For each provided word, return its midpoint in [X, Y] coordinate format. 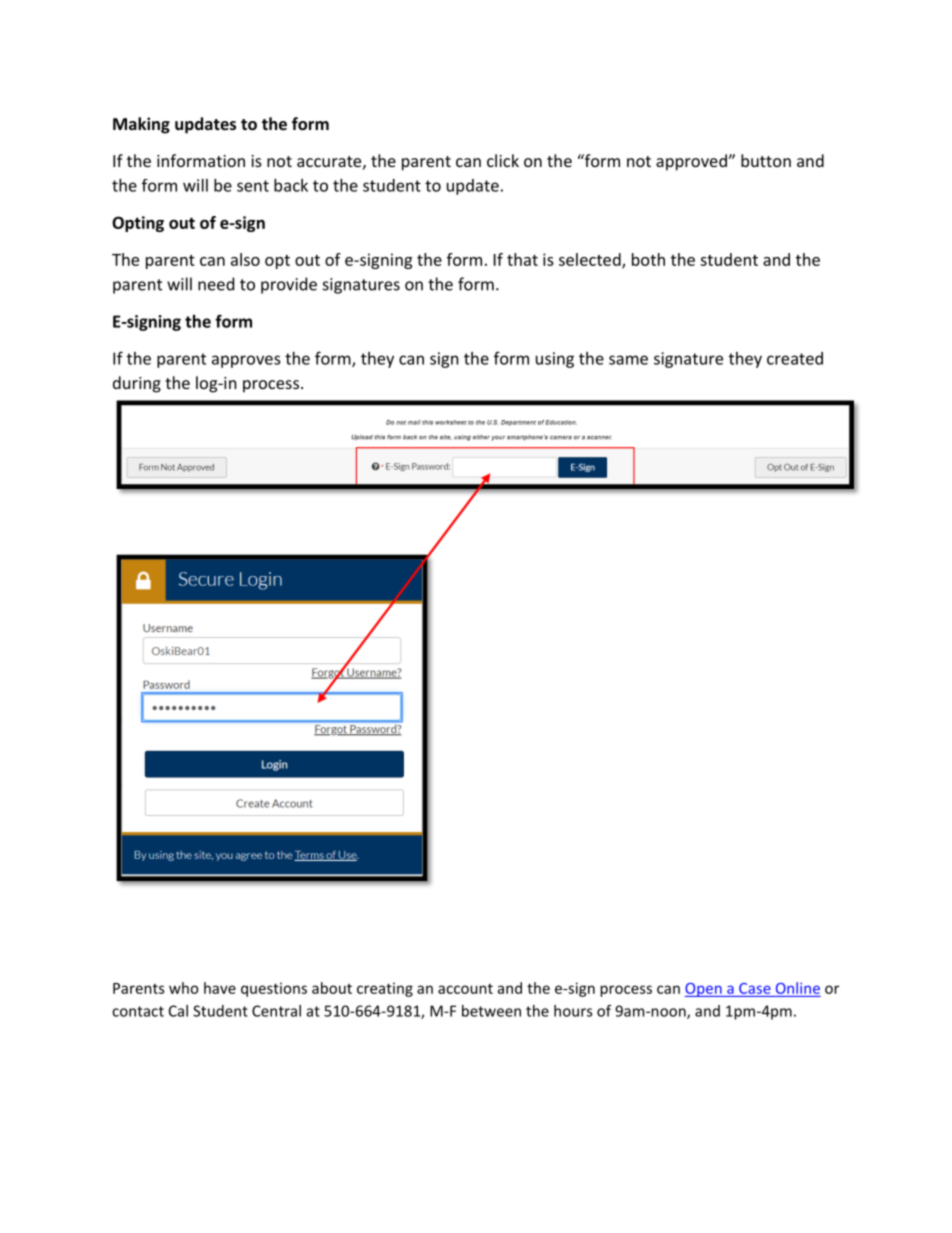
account [465, 989]
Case [755, 988]
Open [704, 990]
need [216, 284]
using [555, 360]
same [628, 360]
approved [692, 162]
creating [385, 989]
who [184, 988]
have [220, 988]
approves [246, 361]
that [522, 259]
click [503, 160]
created [795, 358]
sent [253, 186]
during [137, 384]
